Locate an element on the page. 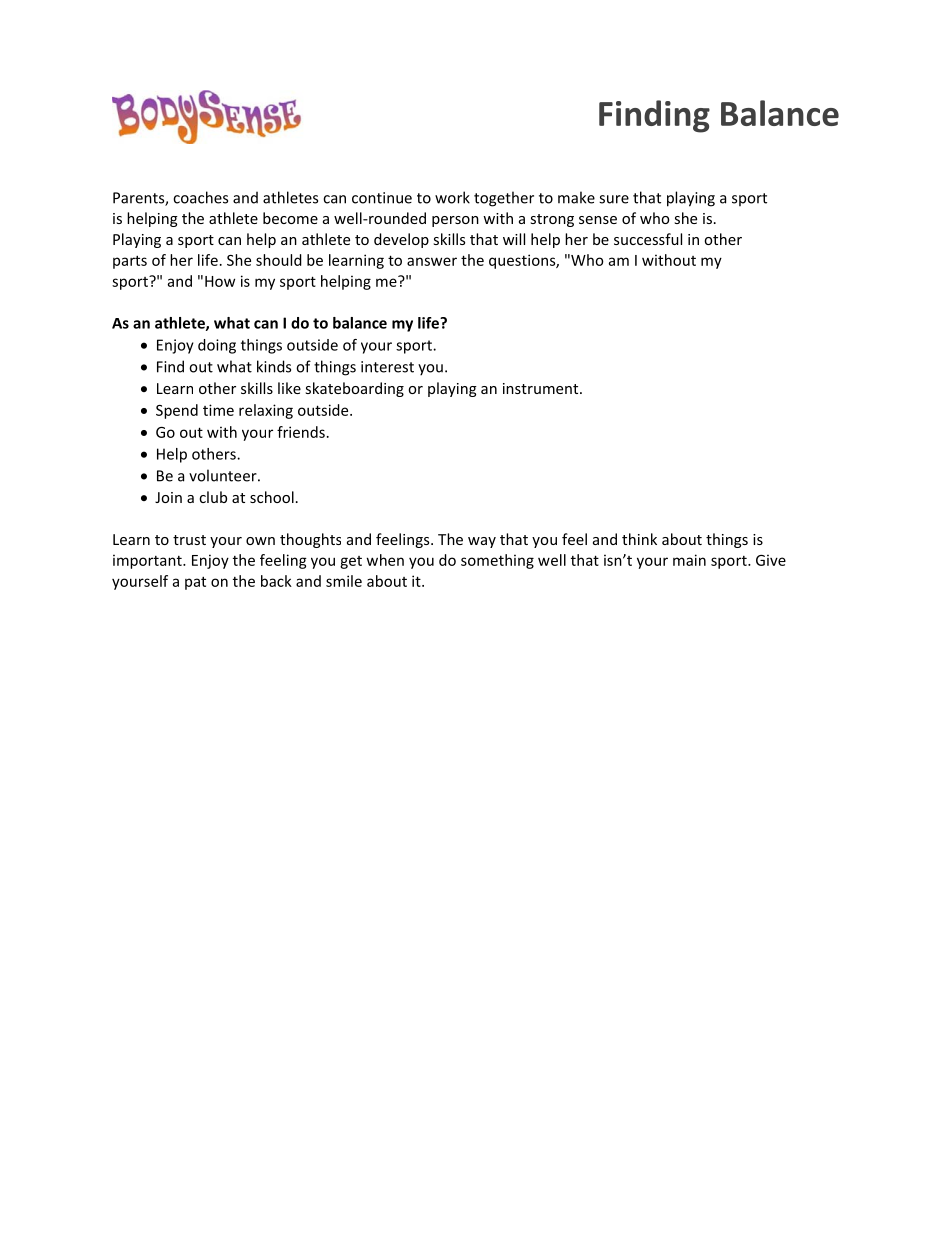  club is located at coordinates (213, 497).
